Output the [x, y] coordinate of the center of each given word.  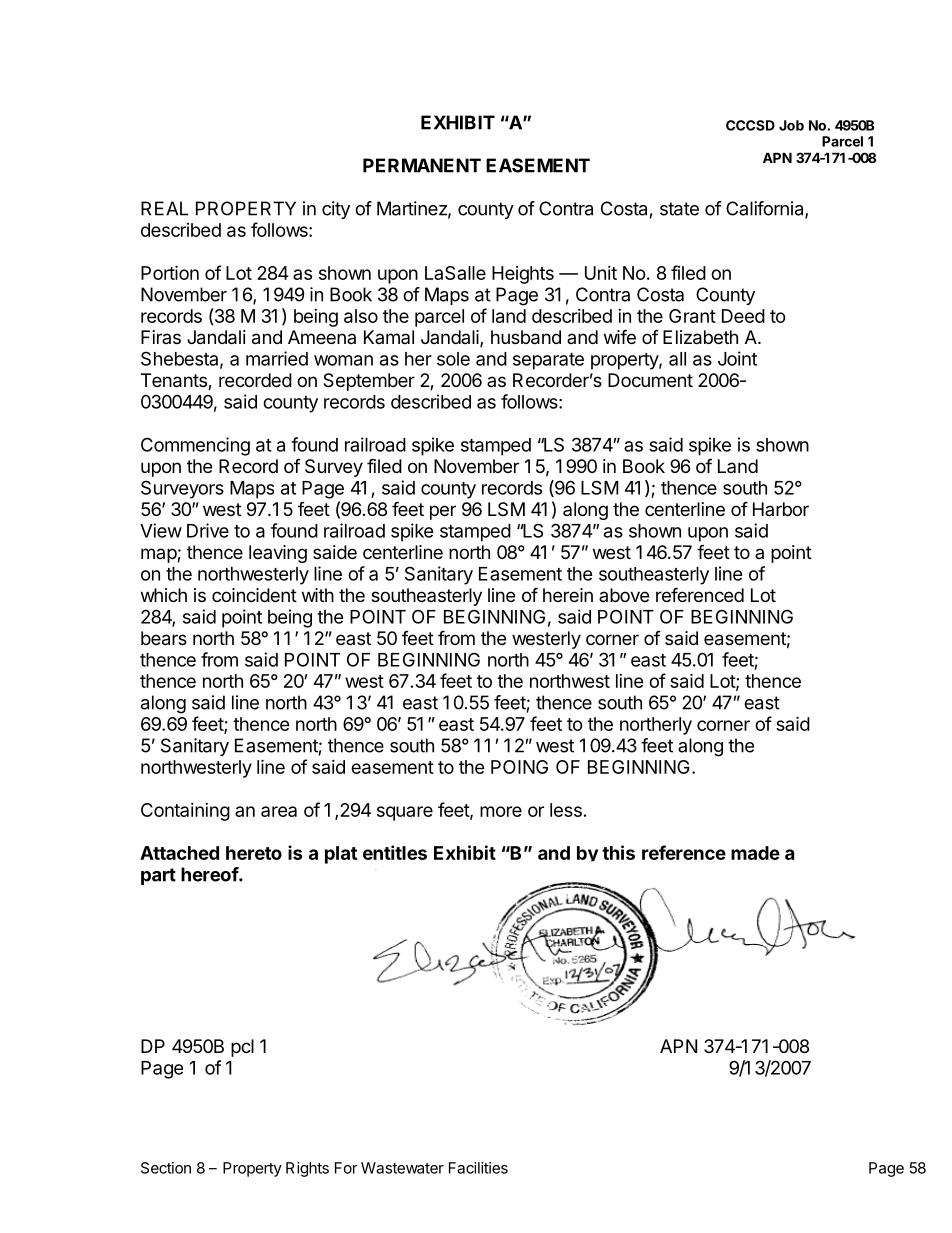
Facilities [478, 1168]
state [679, 209]
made [755, 853]
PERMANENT [422, 165]
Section [166, 1168]
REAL [164, 208]
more [501, 811]
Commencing [195, 446]
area [279, 811]
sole [453, 359]
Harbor [781, 509]
